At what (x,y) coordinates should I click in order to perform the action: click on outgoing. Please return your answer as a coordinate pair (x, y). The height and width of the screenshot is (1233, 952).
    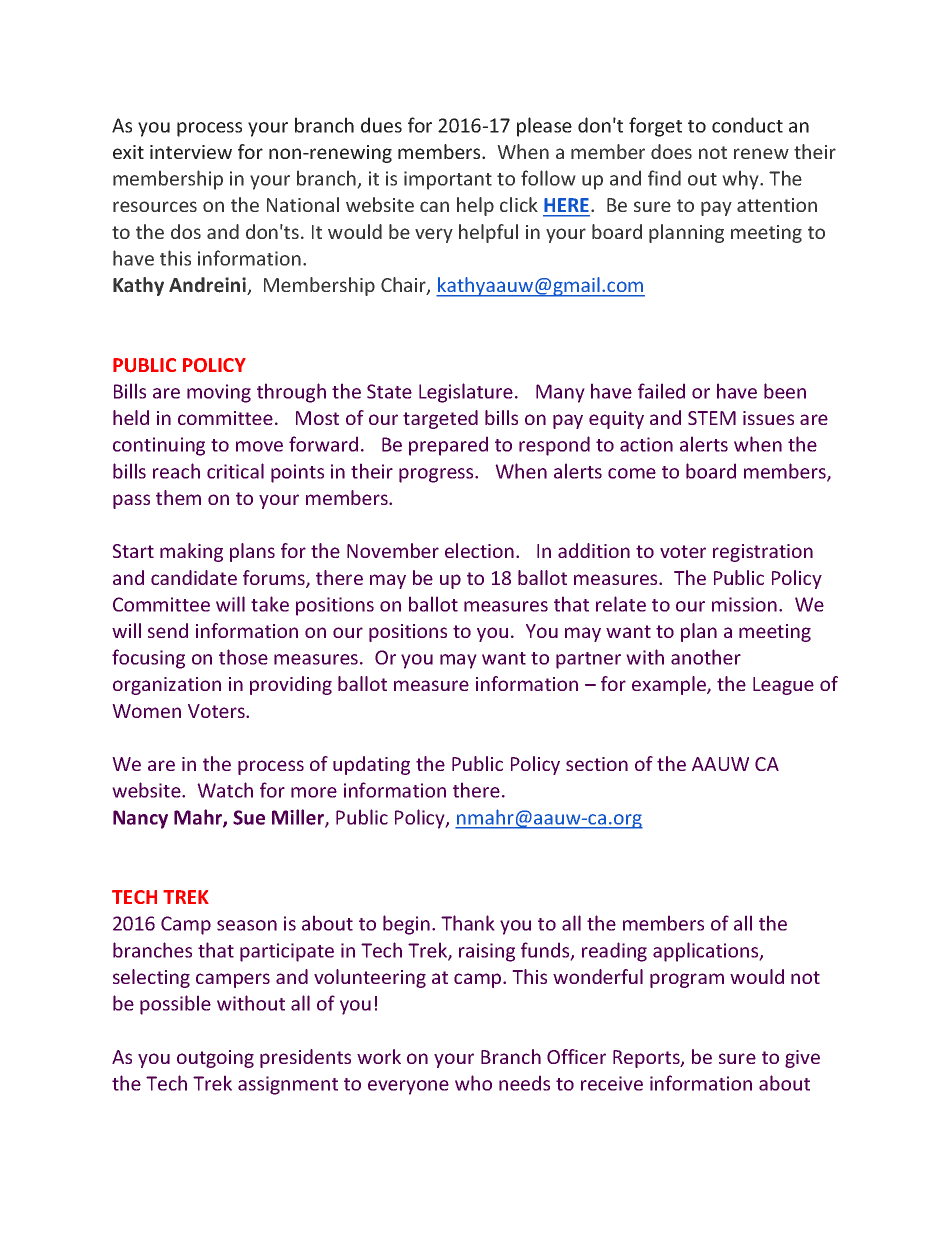
    Looking at the image, I should click on (215, 1059).
